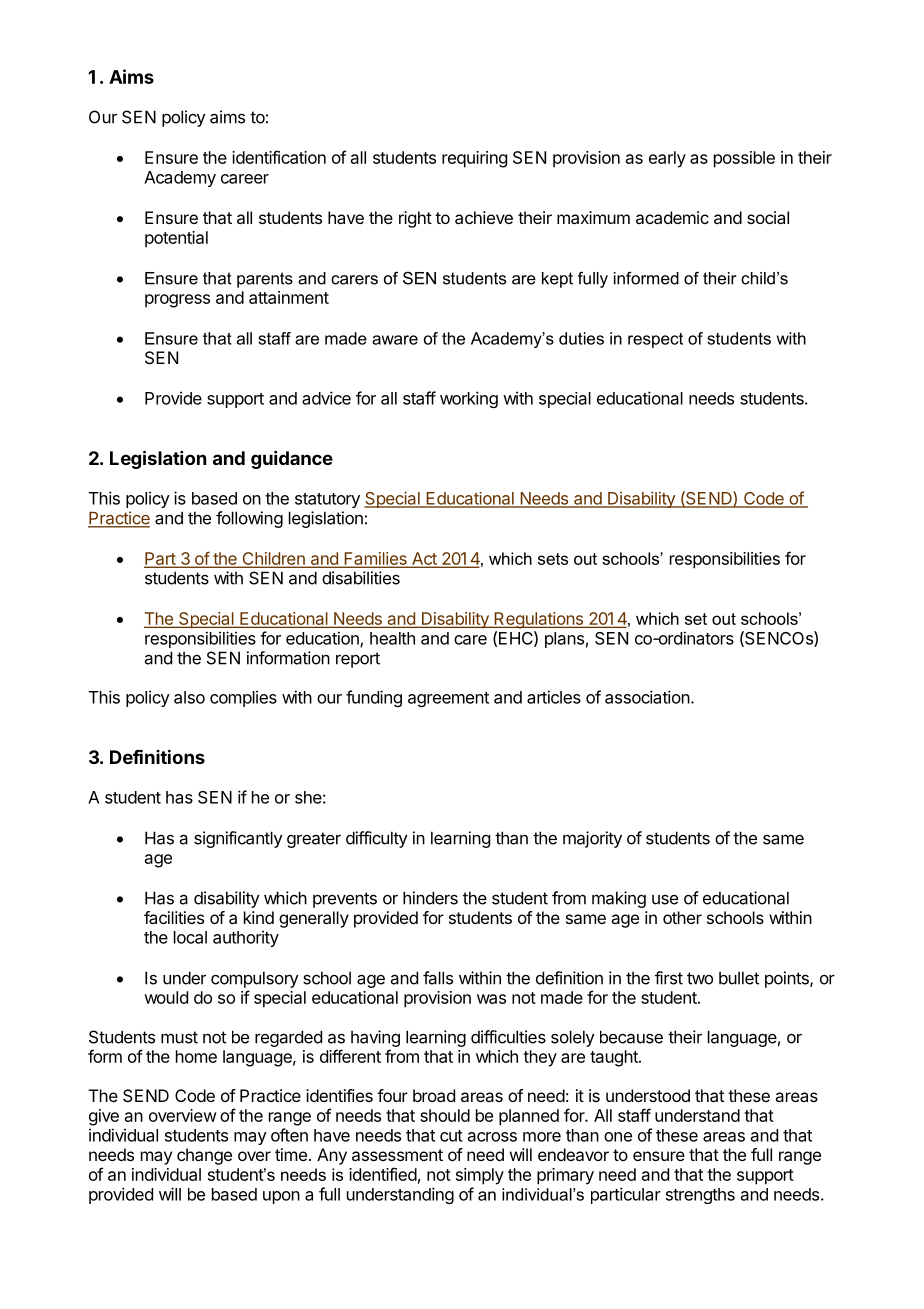  I want to click on change, so click(204, 1156).
